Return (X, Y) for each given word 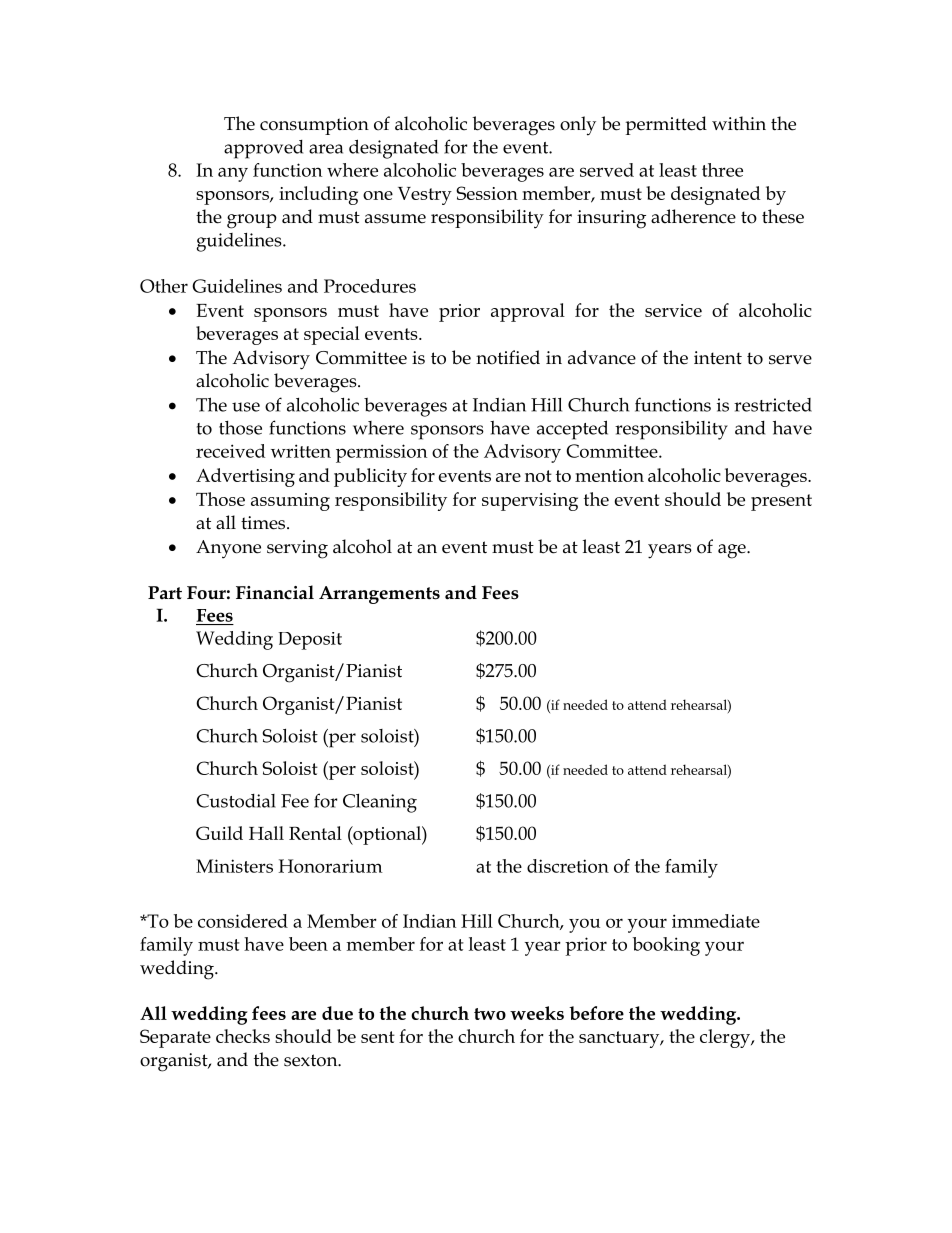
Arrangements (379, 595)
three (722, 170)
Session (487, 193)
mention (609, 475)
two (490, 1014)
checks (243, 1036)
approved (263, 149)
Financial (275, 592)
